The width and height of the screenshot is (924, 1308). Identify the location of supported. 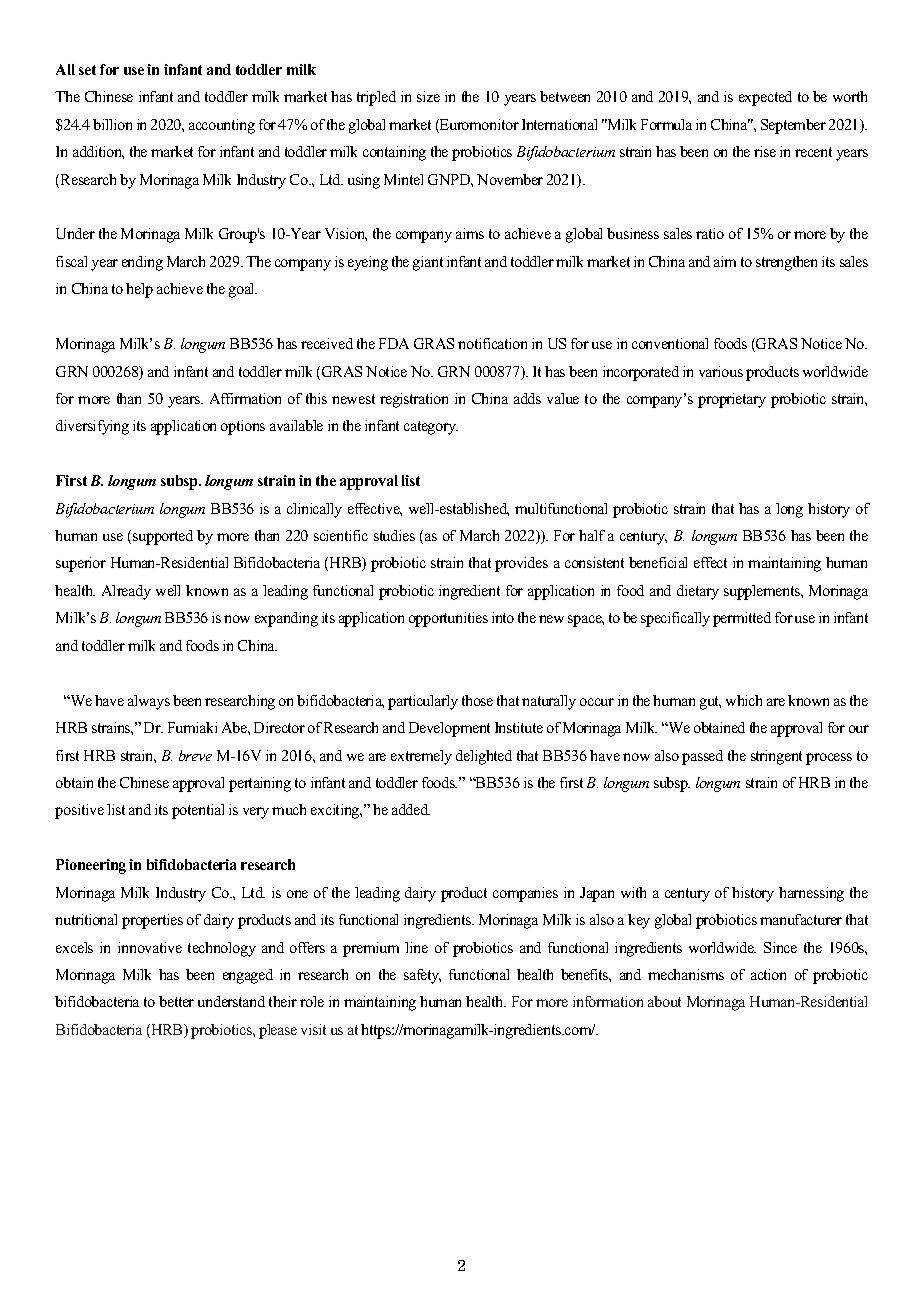
(163, 537).
